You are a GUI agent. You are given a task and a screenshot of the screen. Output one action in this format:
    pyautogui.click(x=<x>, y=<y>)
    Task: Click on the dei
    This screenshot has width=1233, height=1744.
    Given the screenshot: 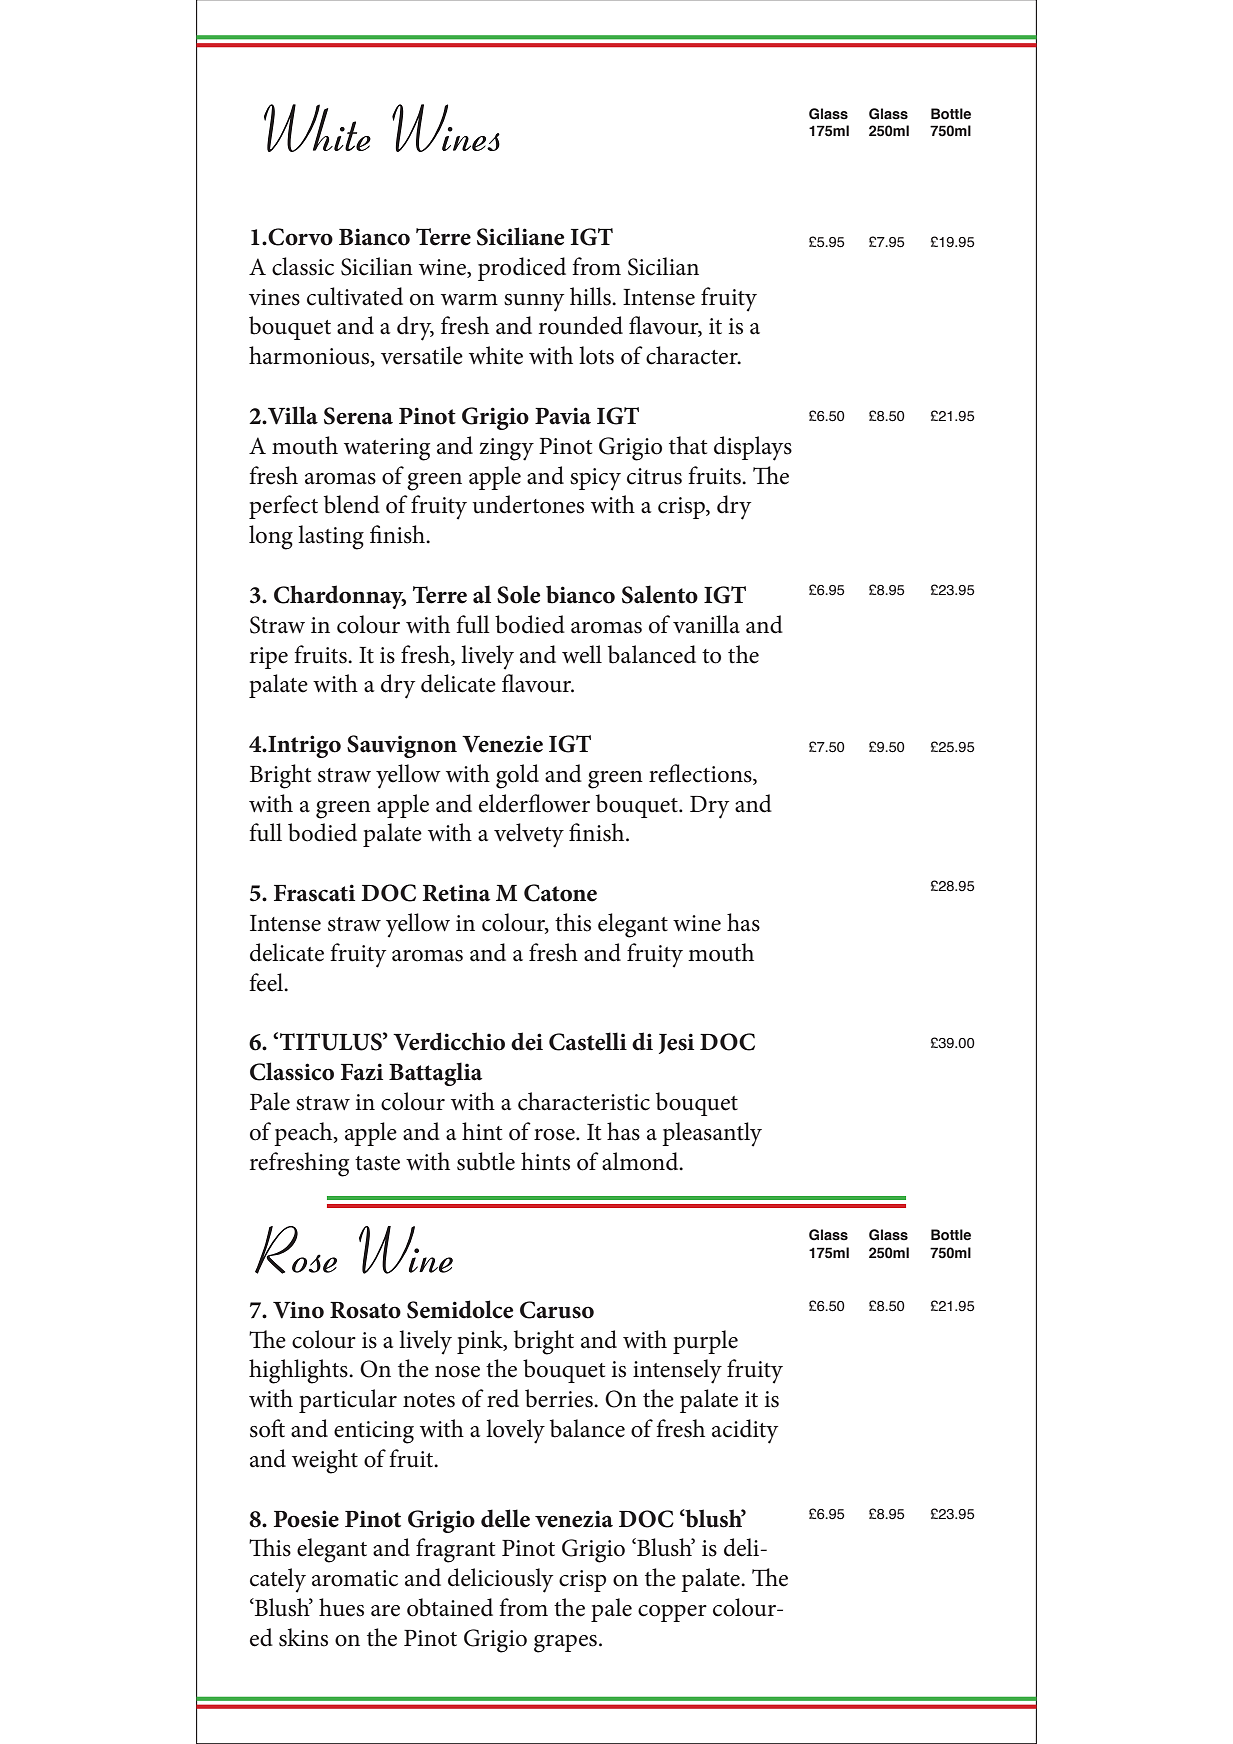 What is the action you would take?
    pyautogui.click(x=527, y=1041)
